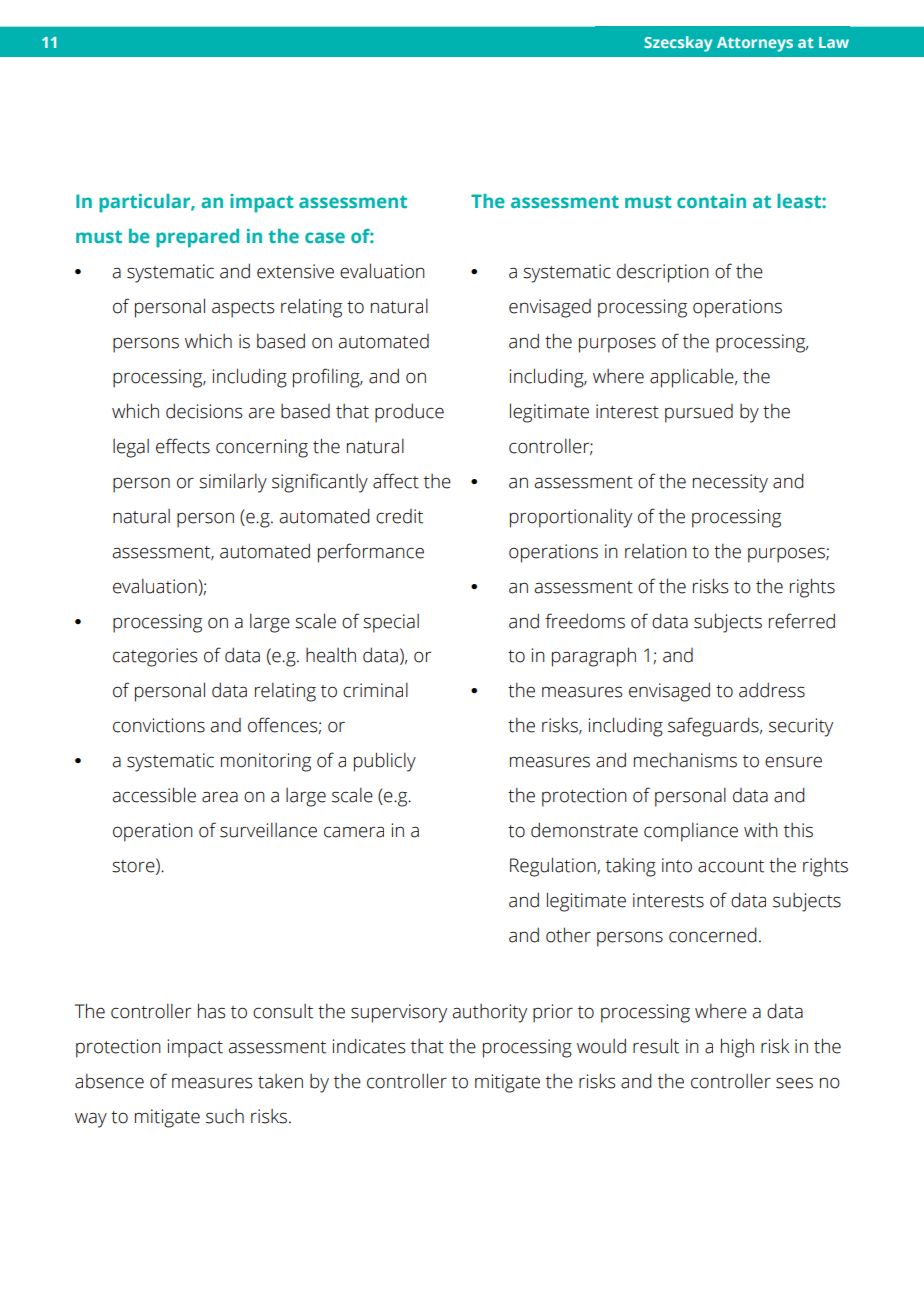 The height and width of the screenshot is (1308, 924). I want to click on description, so click(663, 273).
